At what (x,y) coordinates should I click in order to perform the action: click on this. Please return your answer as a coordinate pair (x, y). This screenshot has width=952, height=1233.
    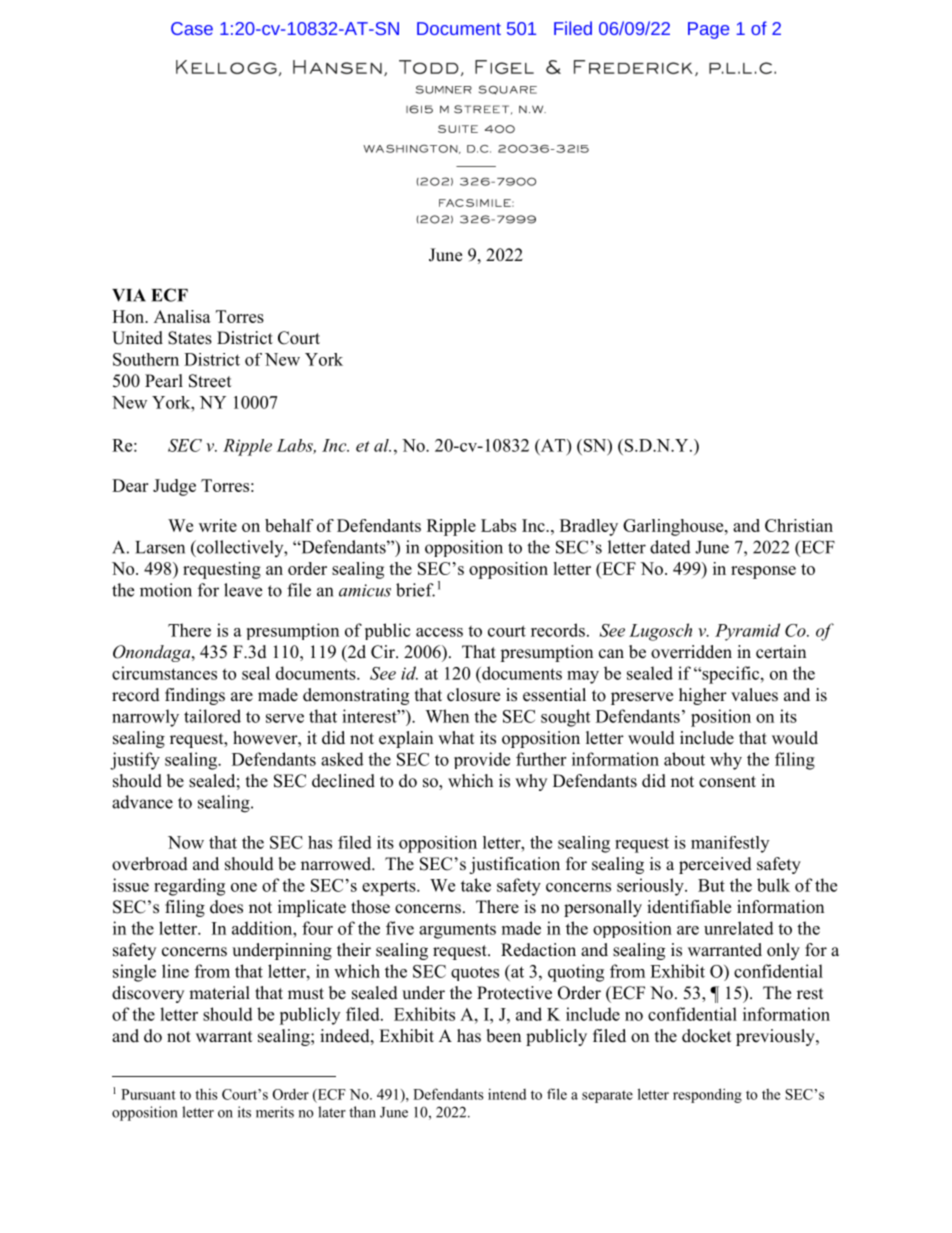
    Looking at the image, I should click on (206, 1094).
